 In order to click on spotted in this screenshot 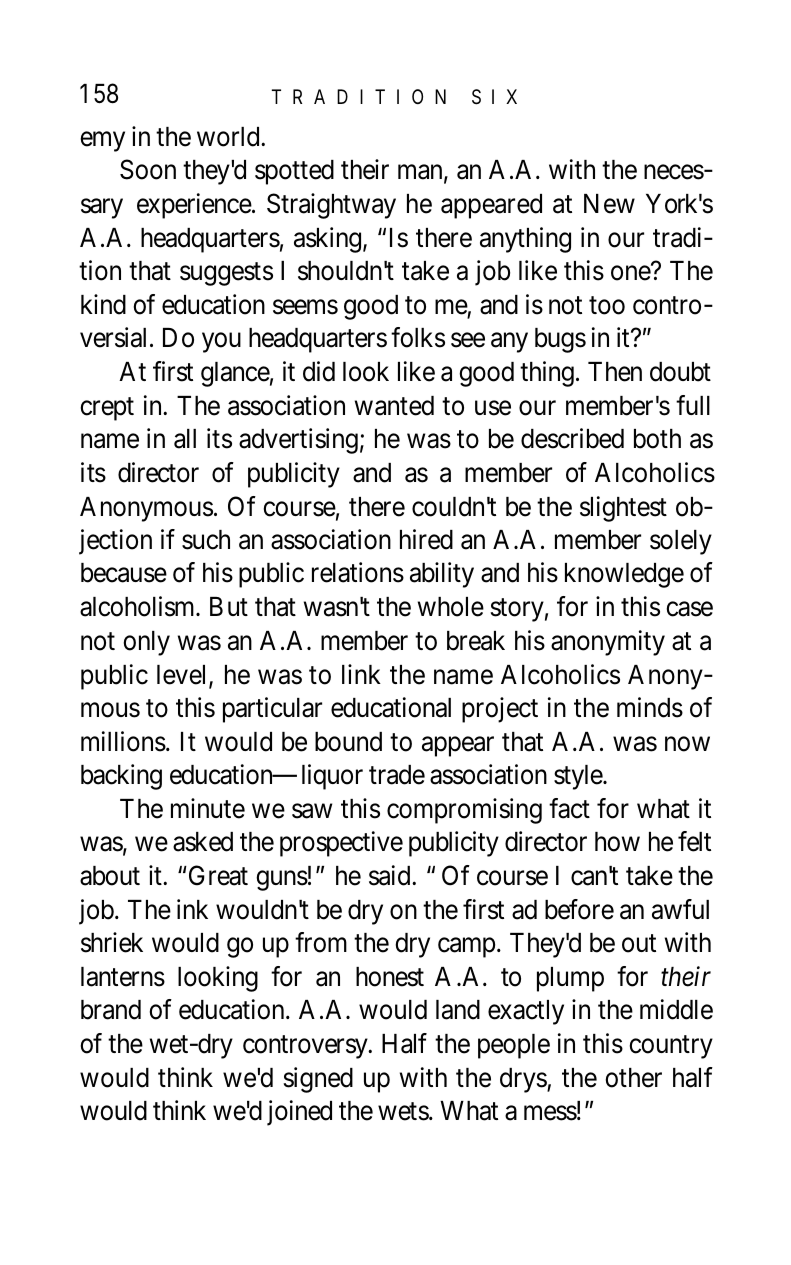, I will do `click(294, 172)`.
